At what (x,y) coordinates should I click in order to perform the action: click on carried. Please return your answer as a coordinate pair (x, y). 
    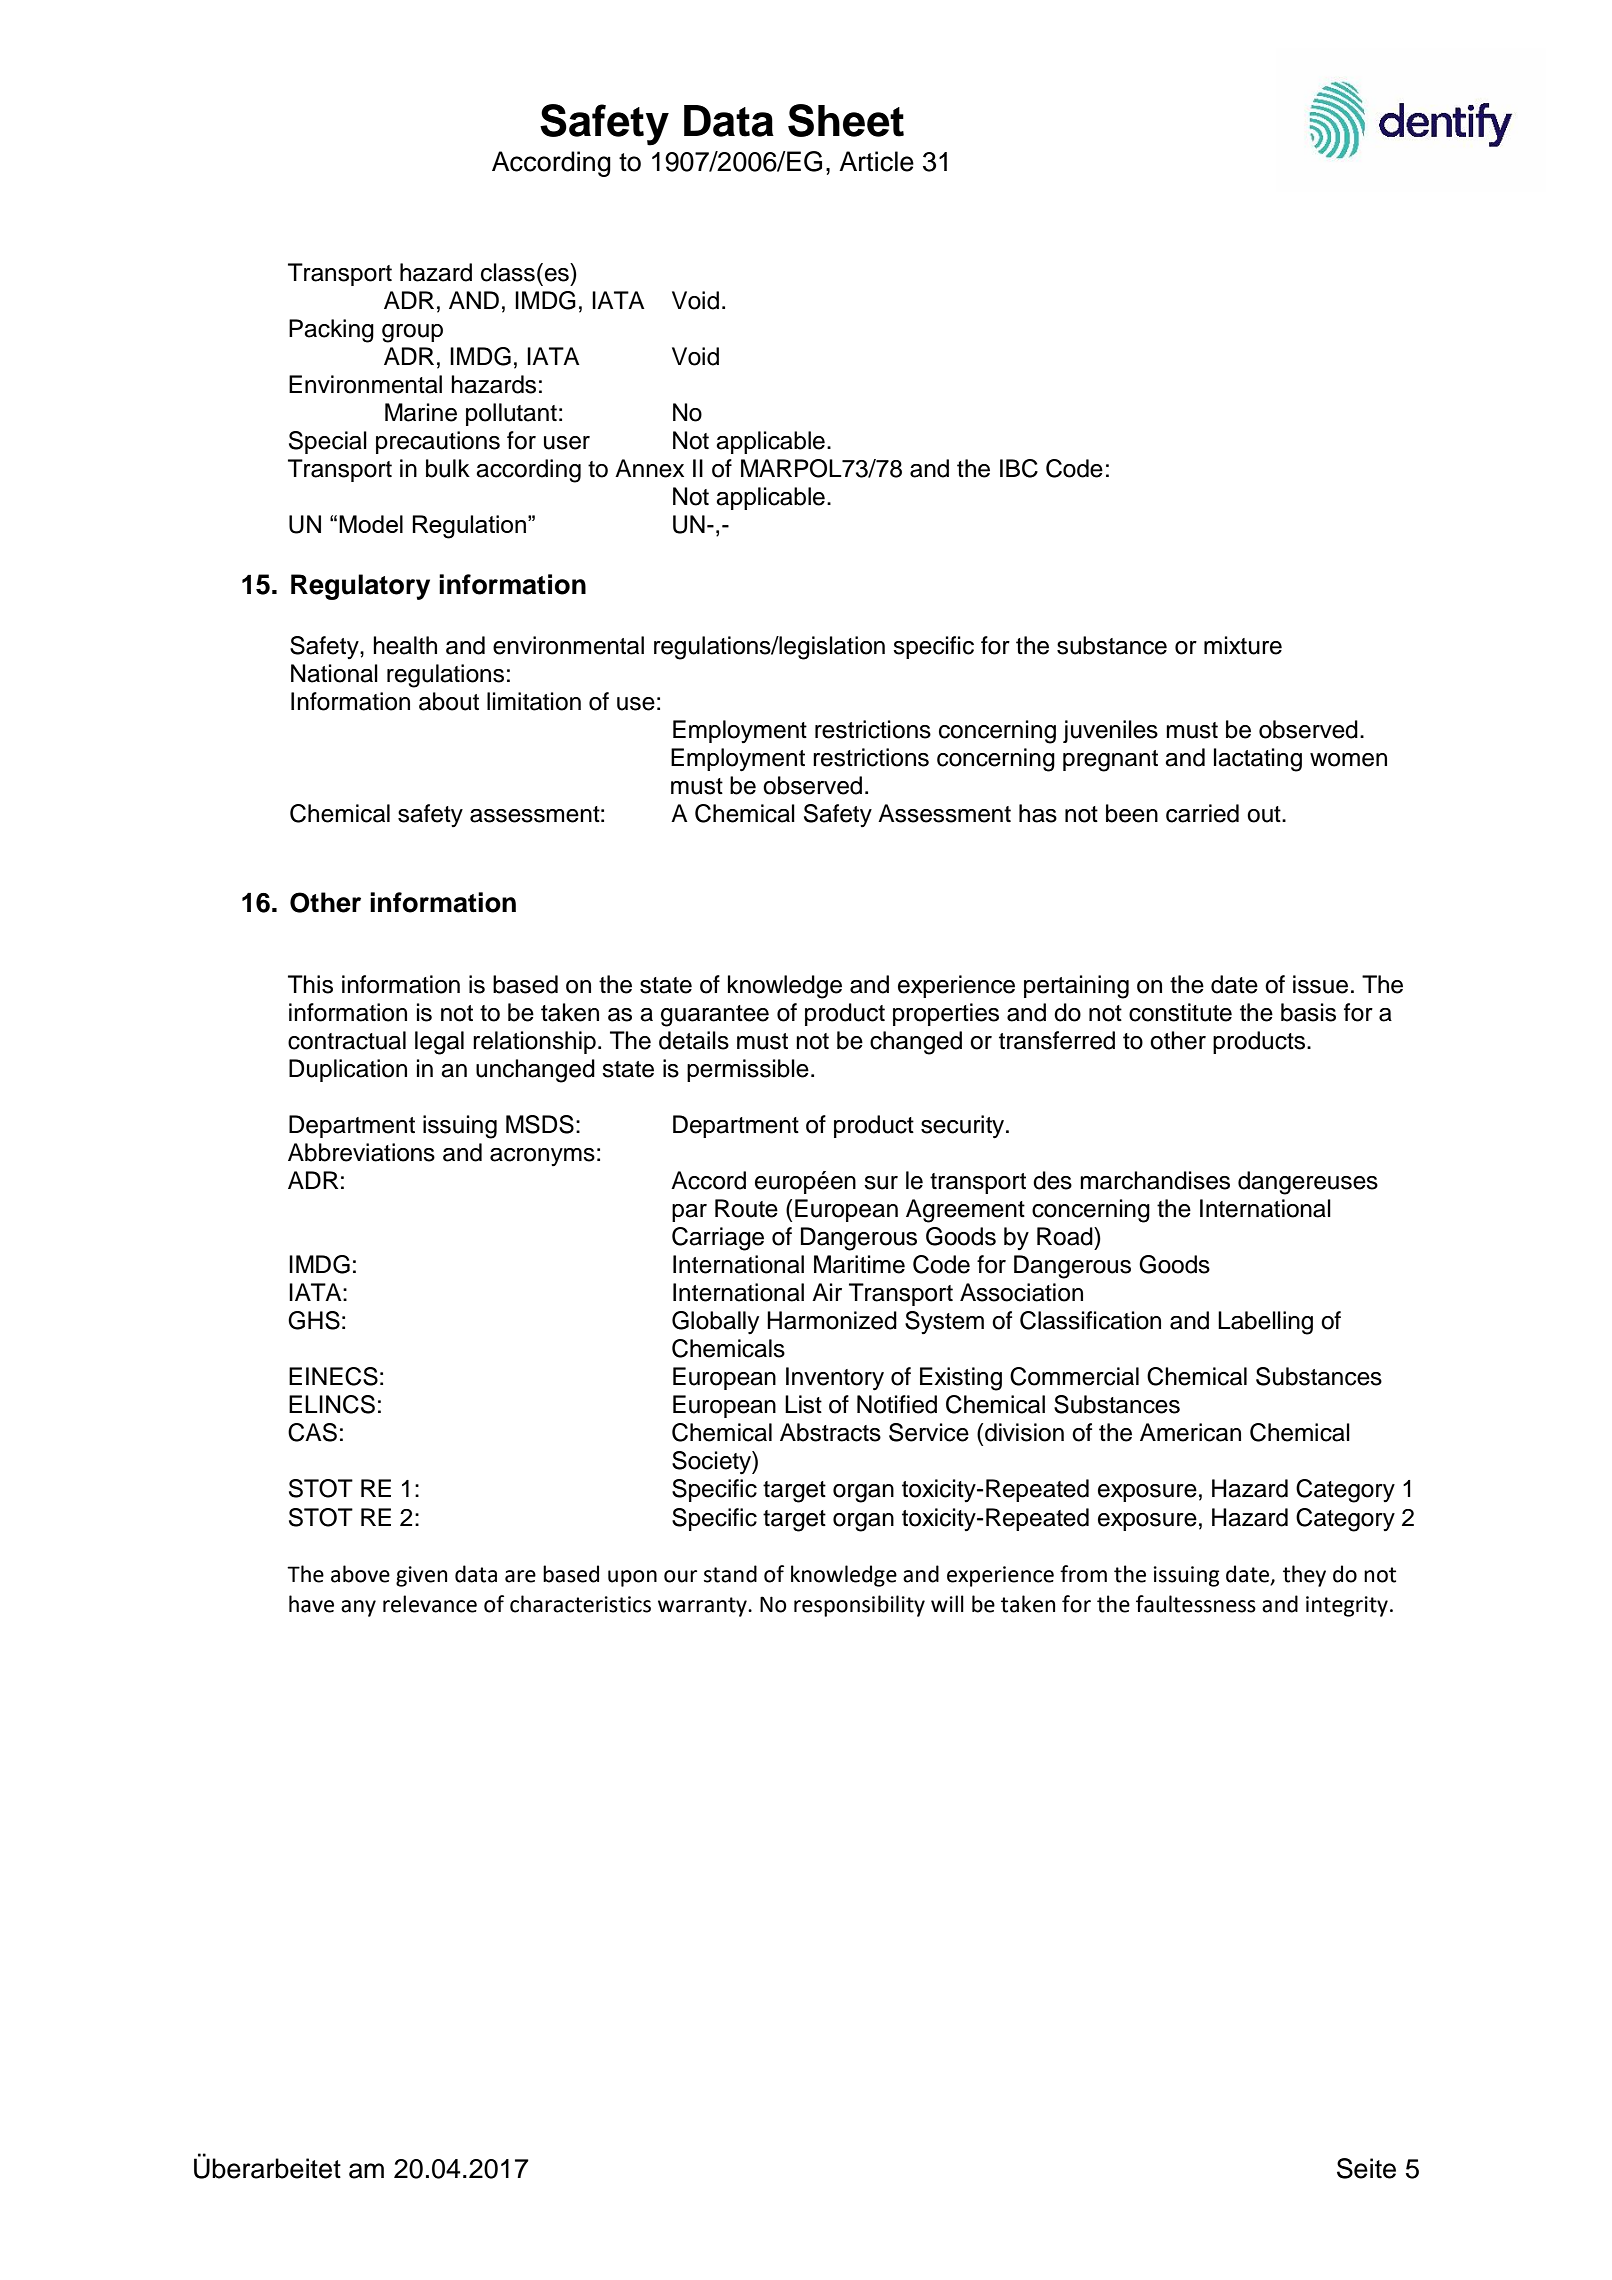
    Looking at the image, I should click on (1202, 813).
